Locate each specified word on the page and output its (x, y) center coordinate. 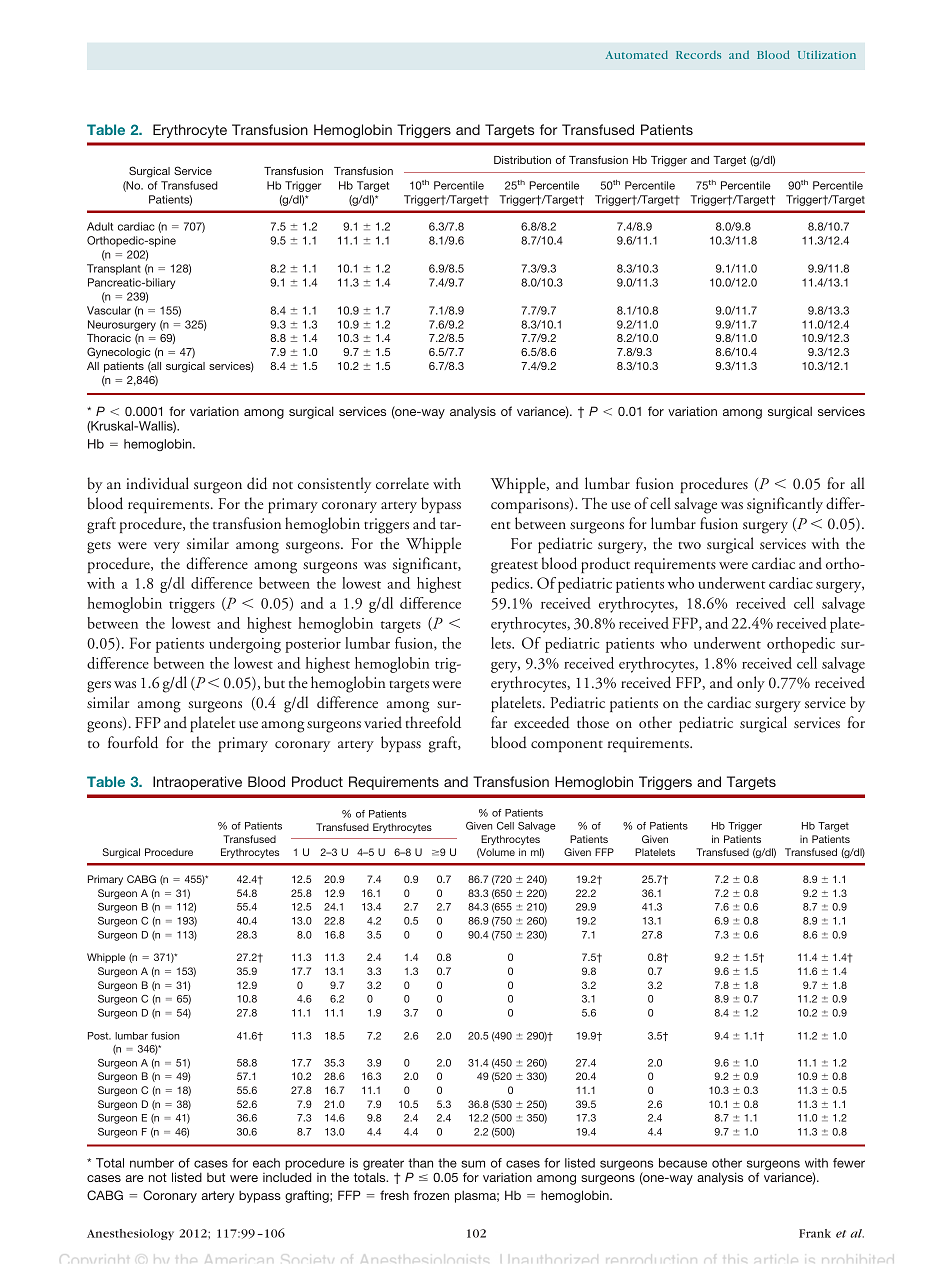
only (751, 684)
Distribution (522, 160)
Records (698, 54)
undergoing (245, 645)
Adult (100, 226)
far (499, 722)
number (152, 1163)
